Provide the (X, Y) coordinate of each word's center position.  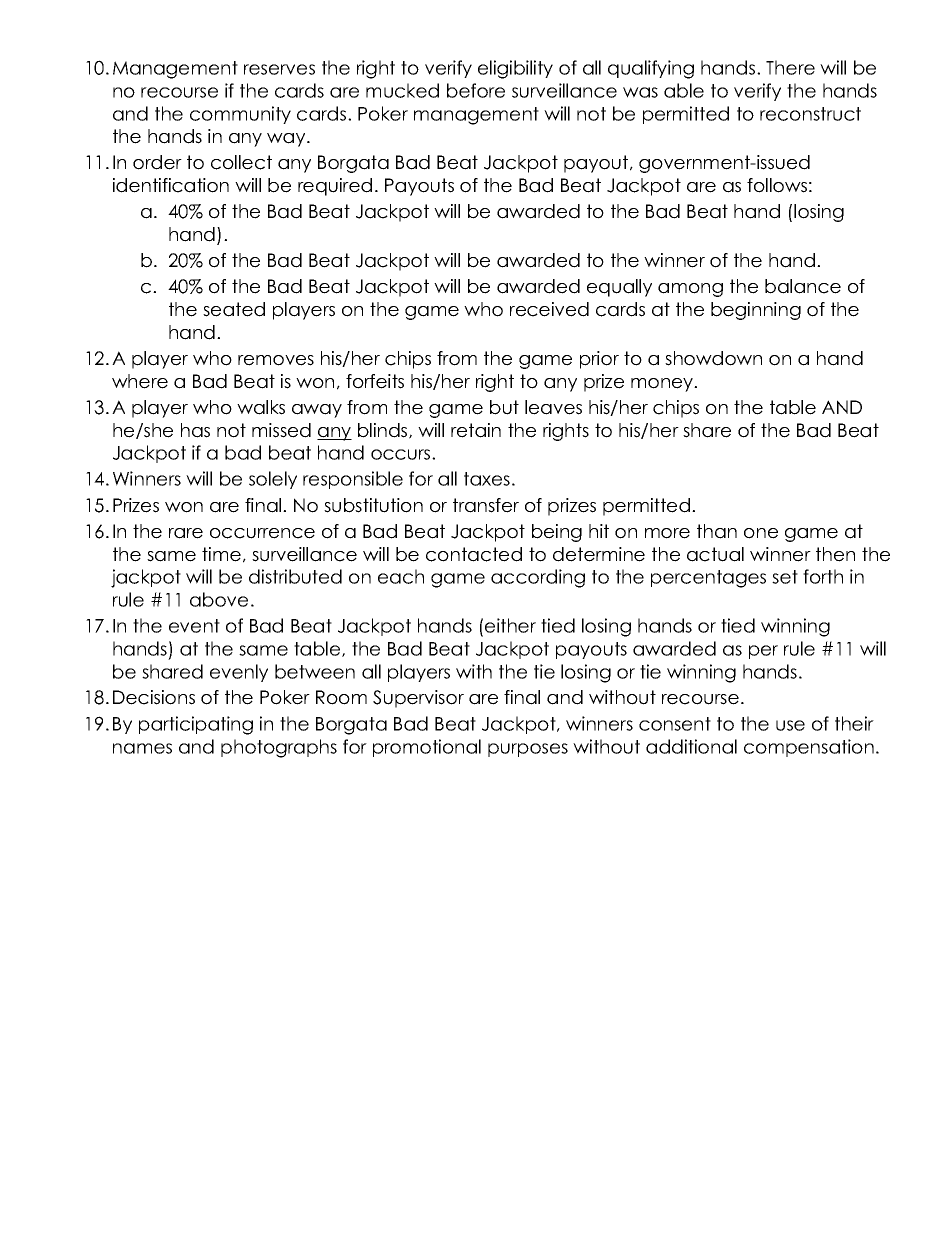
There (790, 67)
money (663, 385)
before (476, 90)
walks (261, 407)
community (240, 115)
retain (476, 430)
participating (196, 725)
